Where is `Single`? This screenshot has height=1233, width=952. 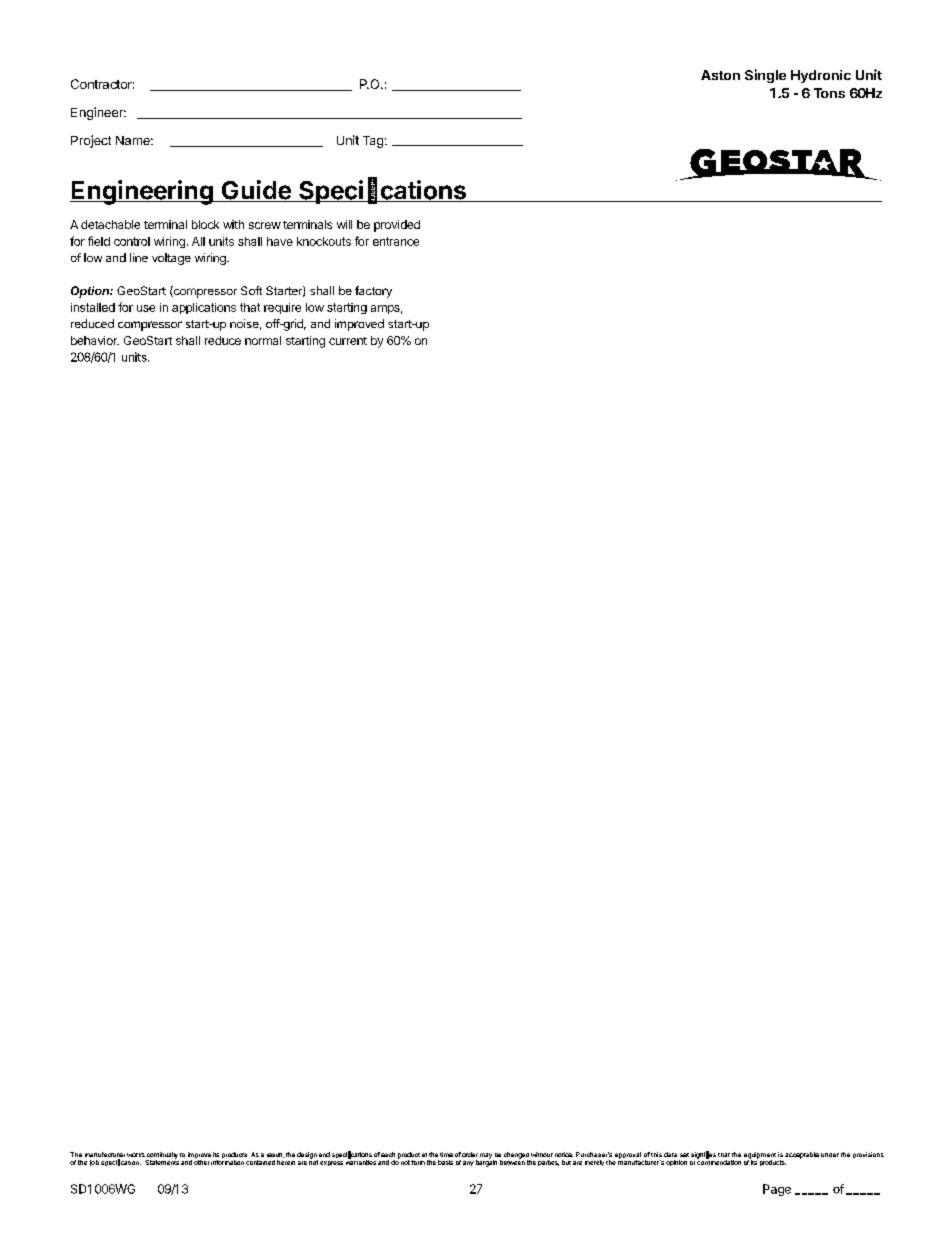
Single is located at coordinates (765, 76).
